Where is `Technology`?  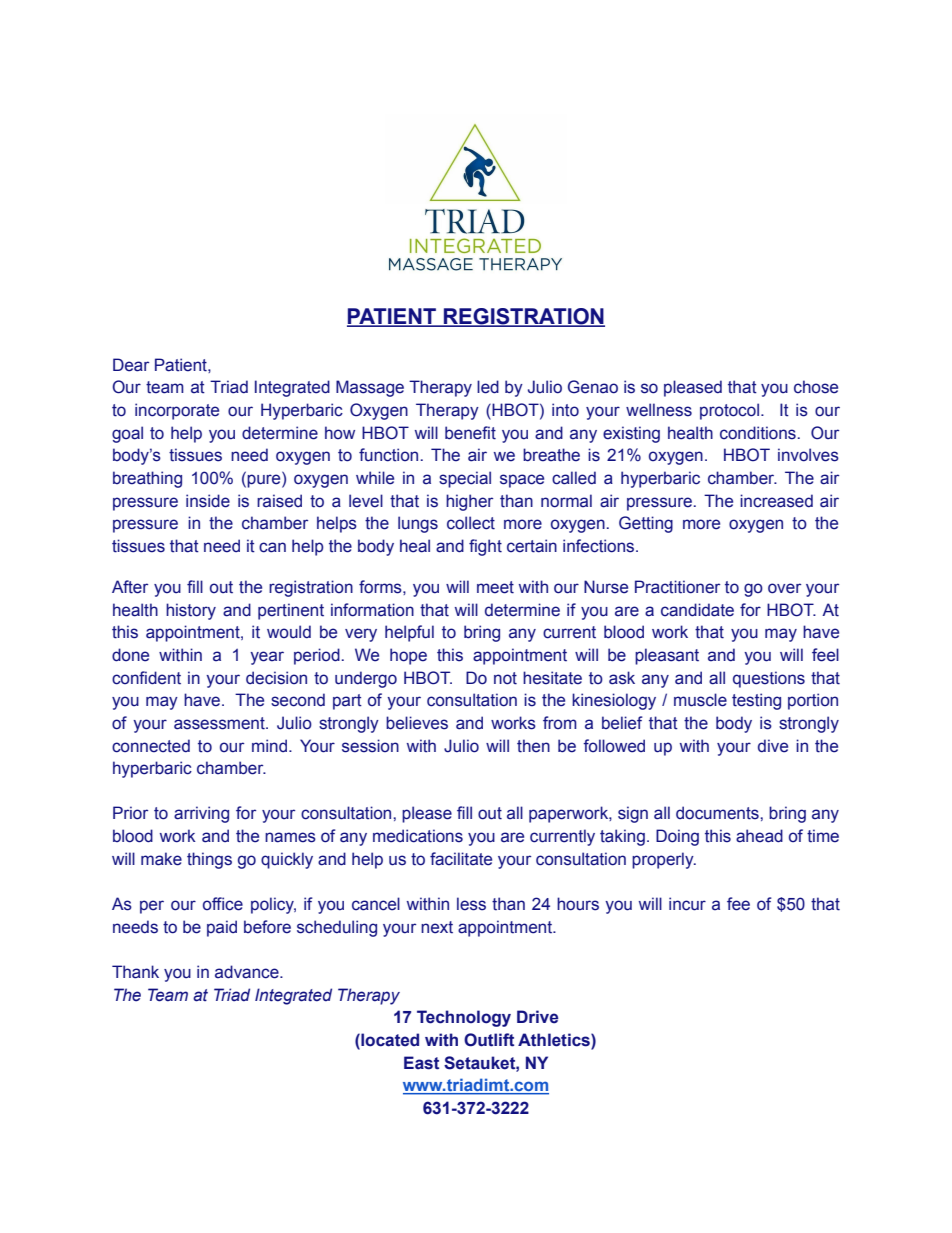
Technology is located at coordinates (464, 1018).
